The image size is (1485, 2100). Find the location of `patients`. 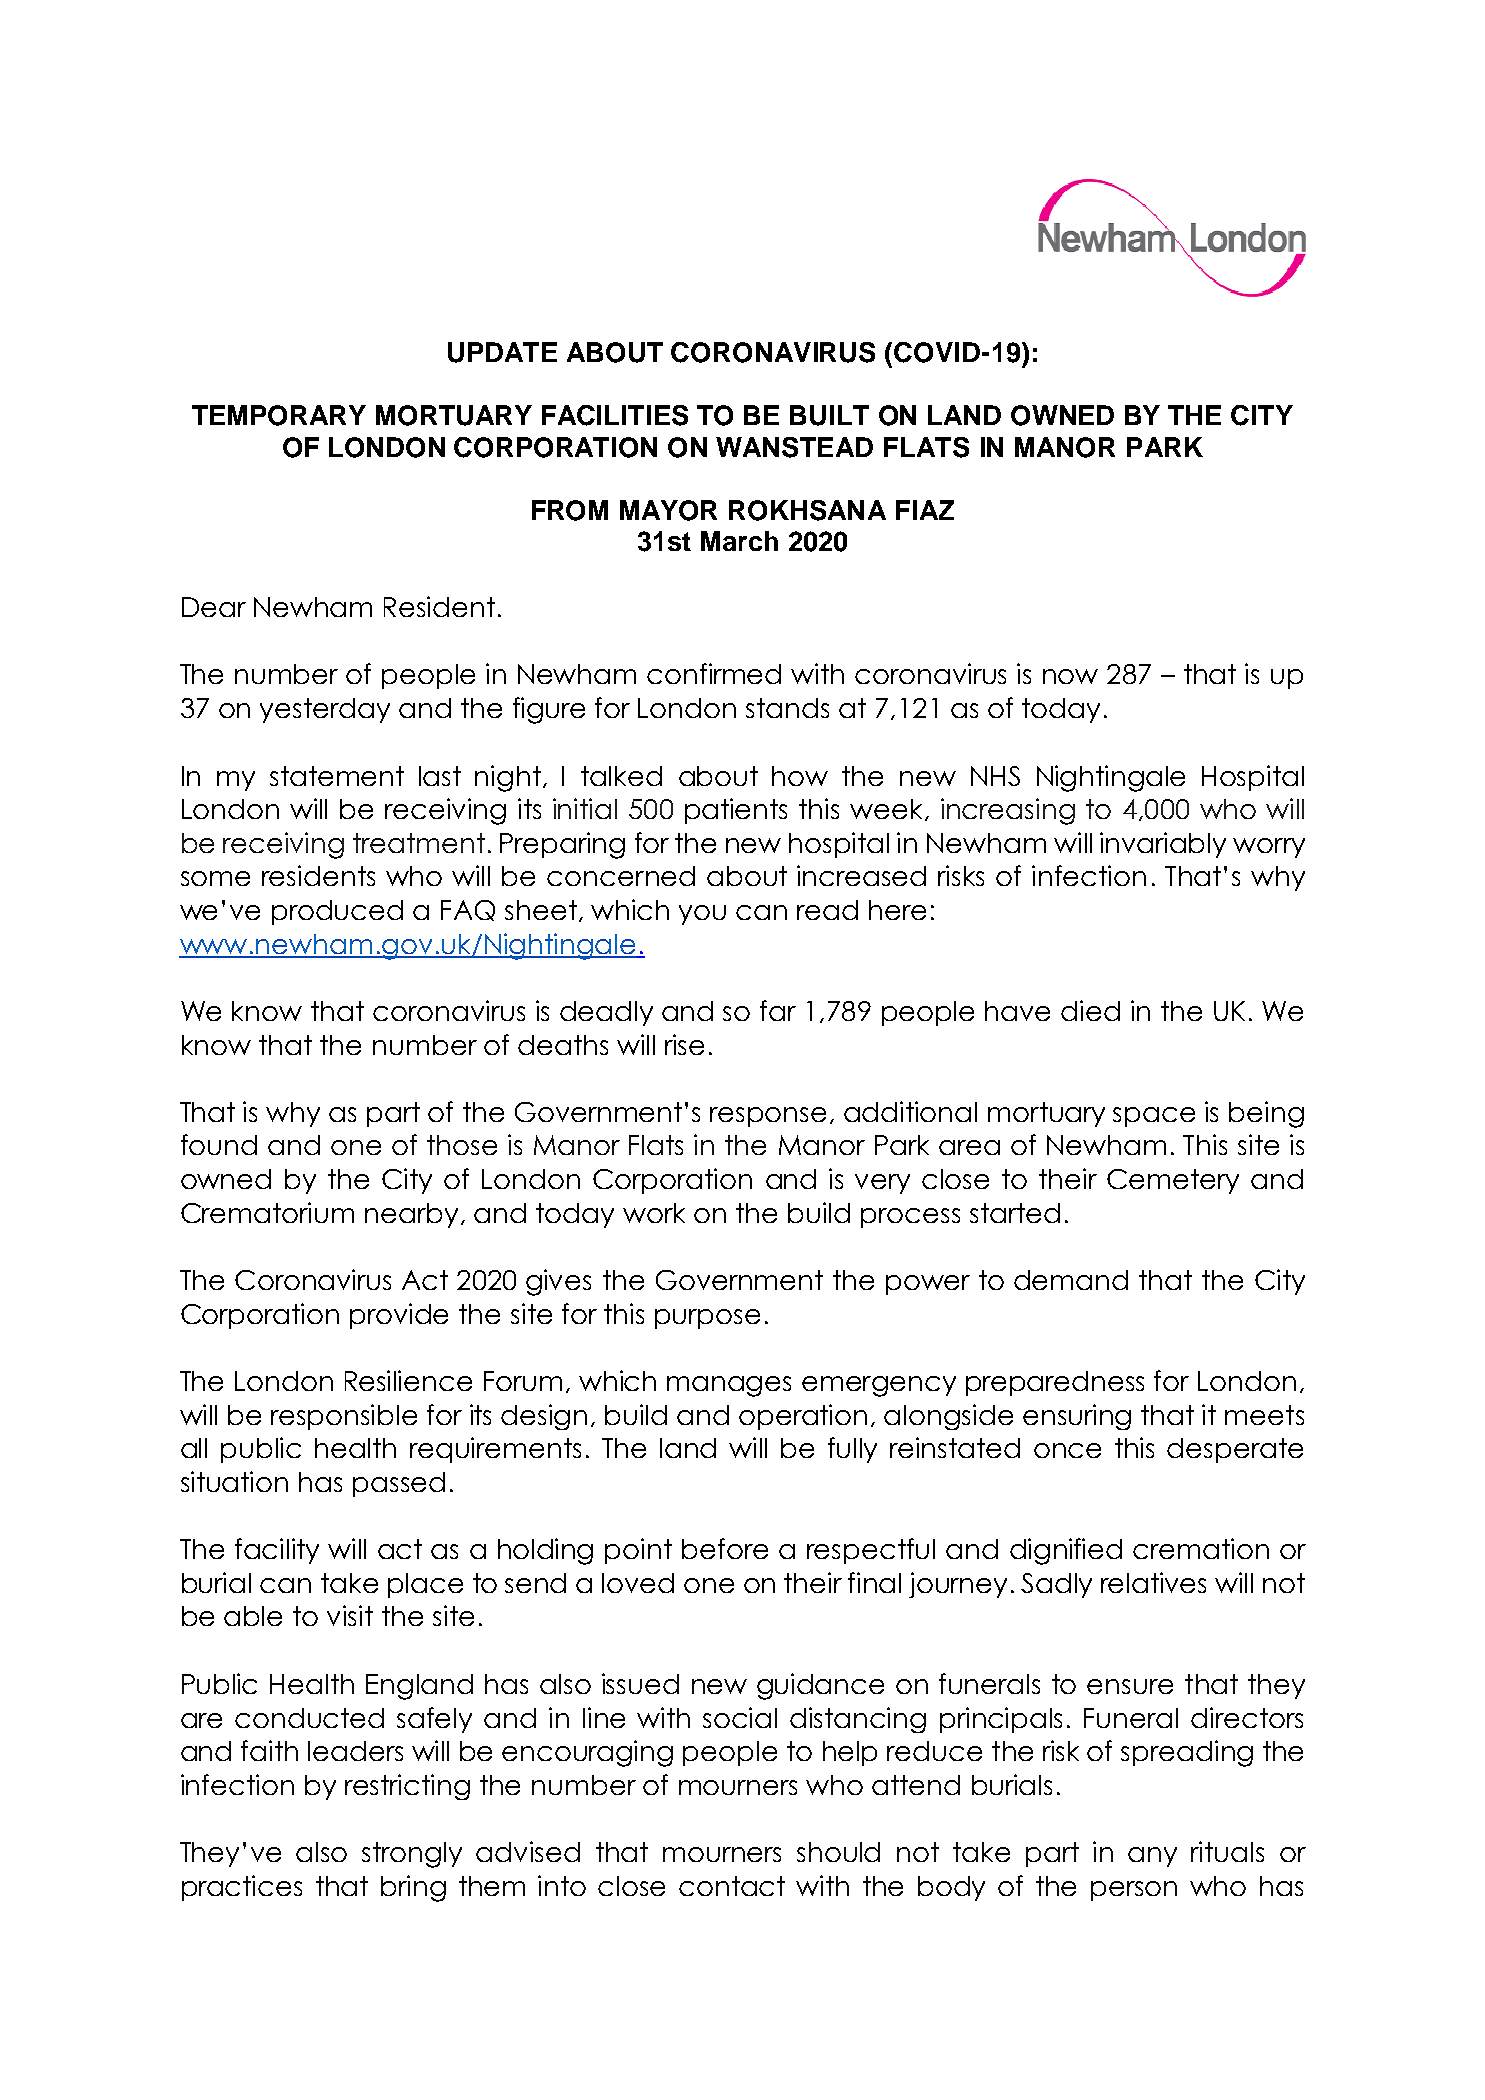

patients is located at coordinates (736, 811).
